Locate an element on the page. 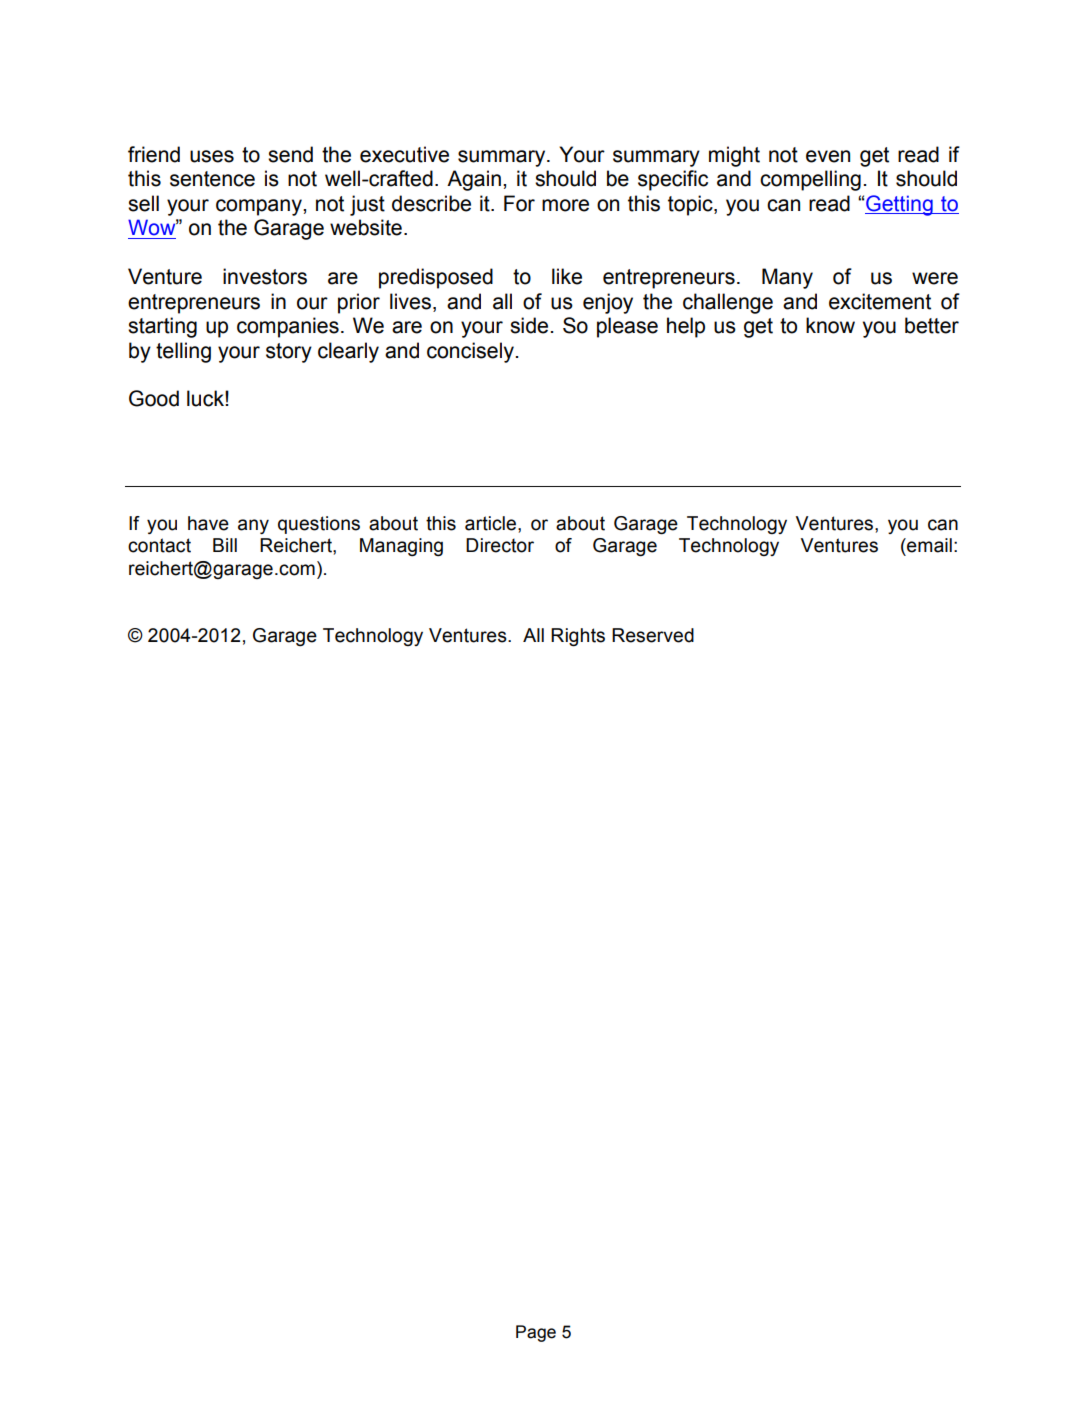 Image resolution: width=1086 pixels, height=1405 pixels. Managing is located at coordinates (401, 547).
